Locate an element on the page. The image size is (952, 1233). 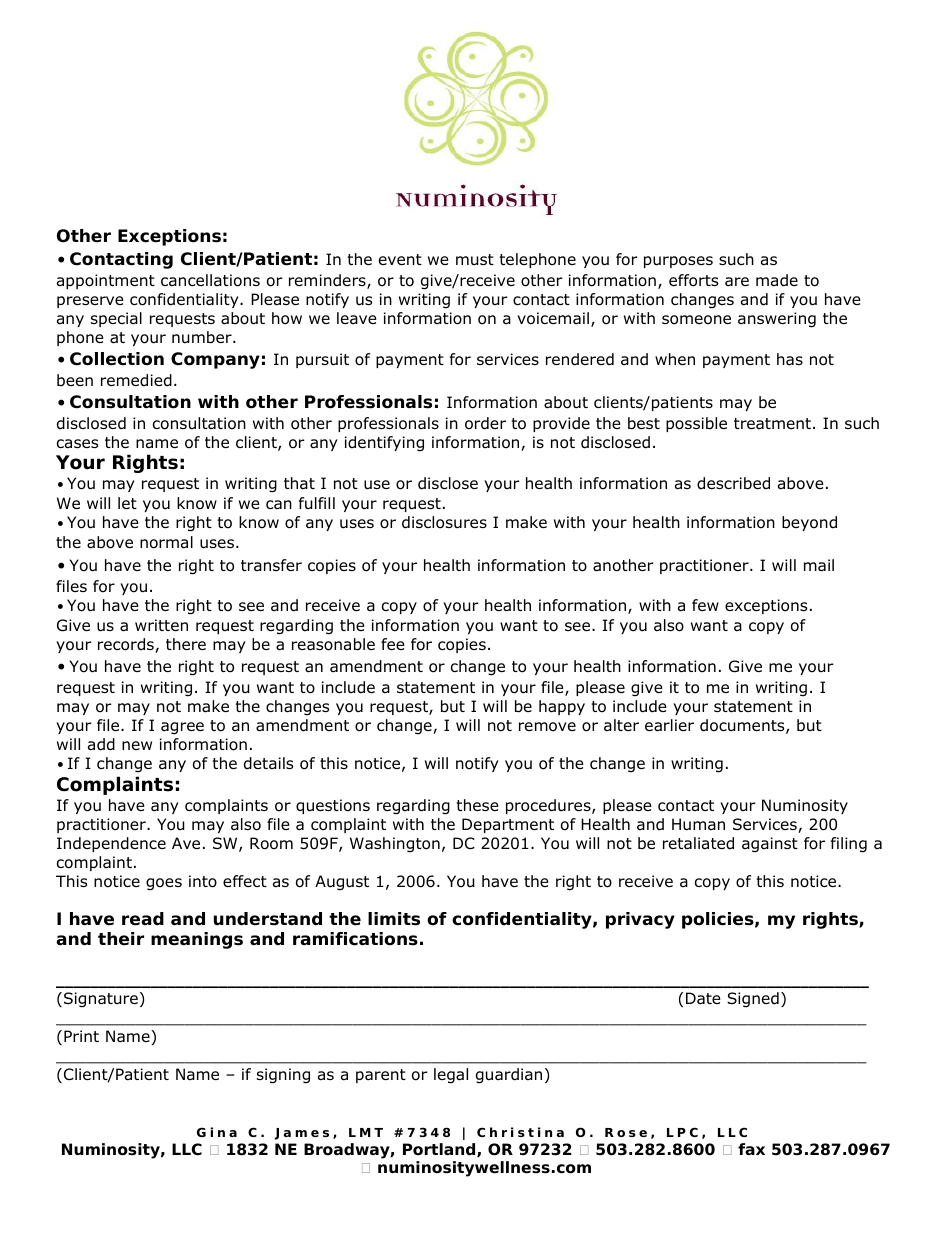
normal is located at coordinates (166, 542).
